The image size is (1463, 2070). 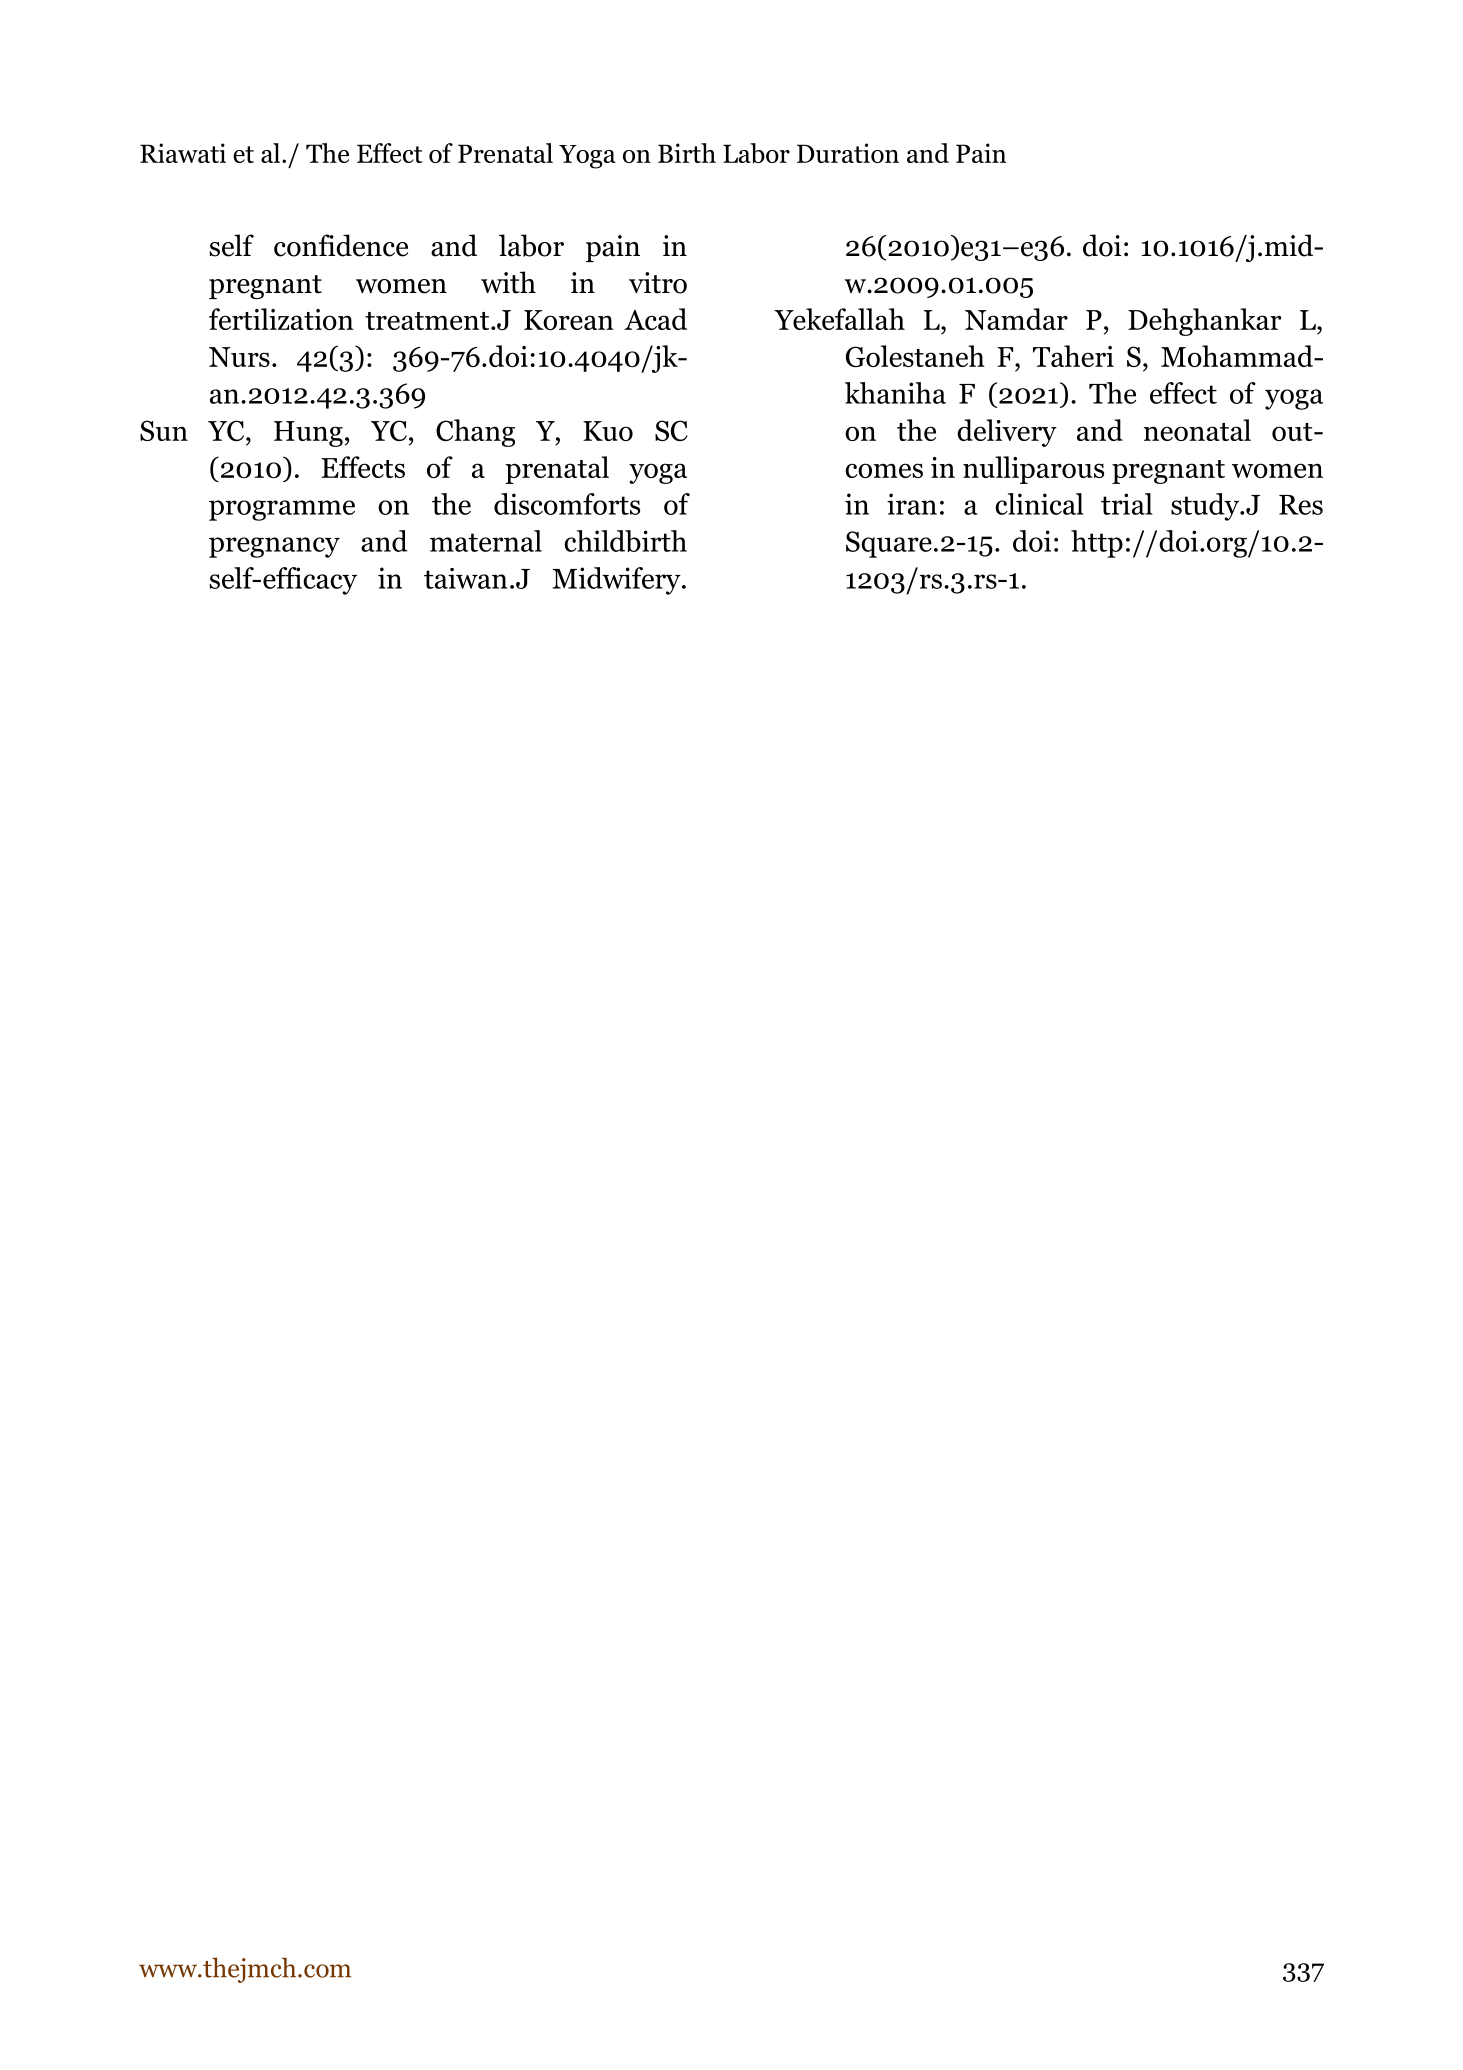 I want to click on confidence, so click(x=341, y=245).
